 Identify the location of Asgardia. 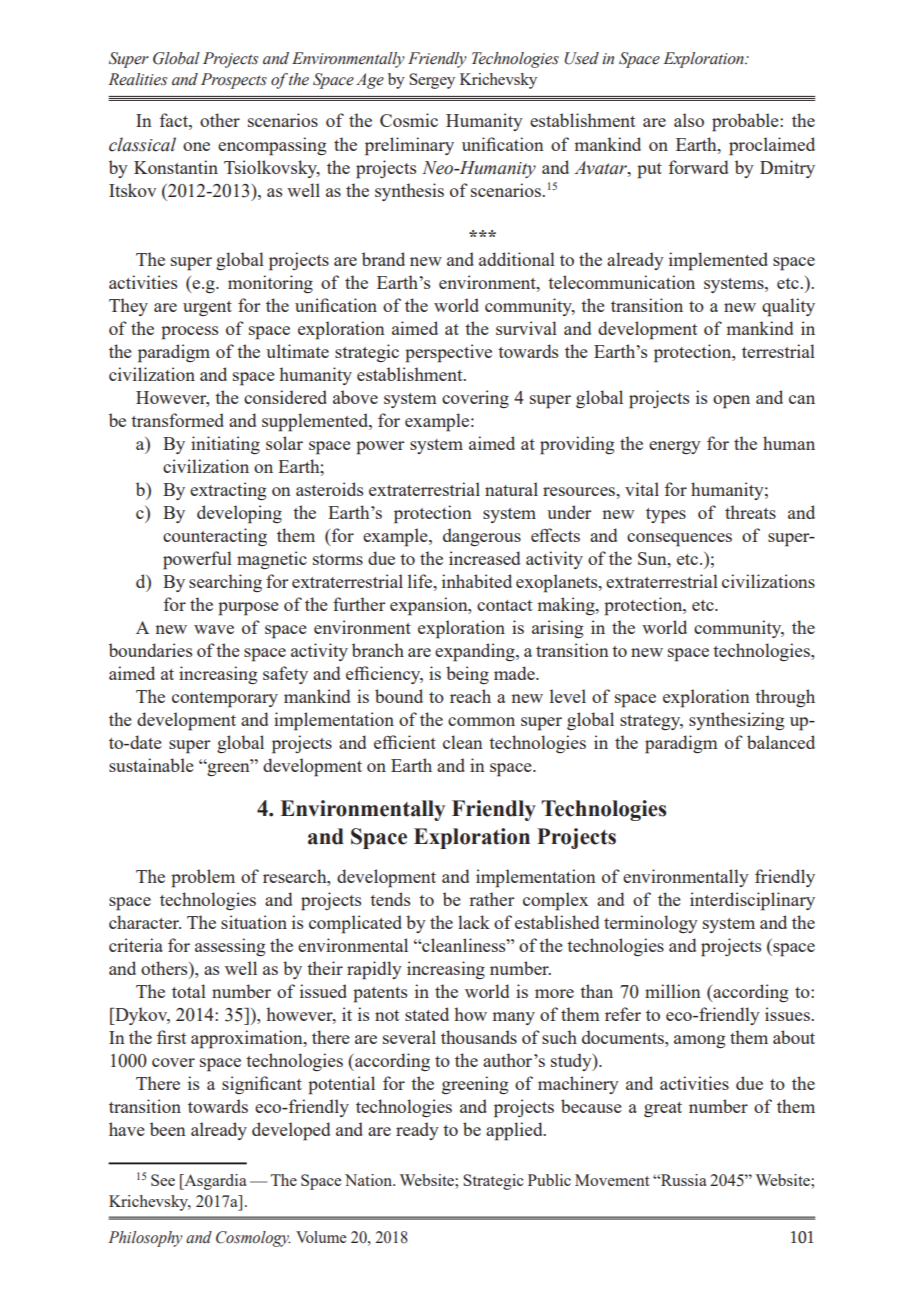
(214, 1182).
